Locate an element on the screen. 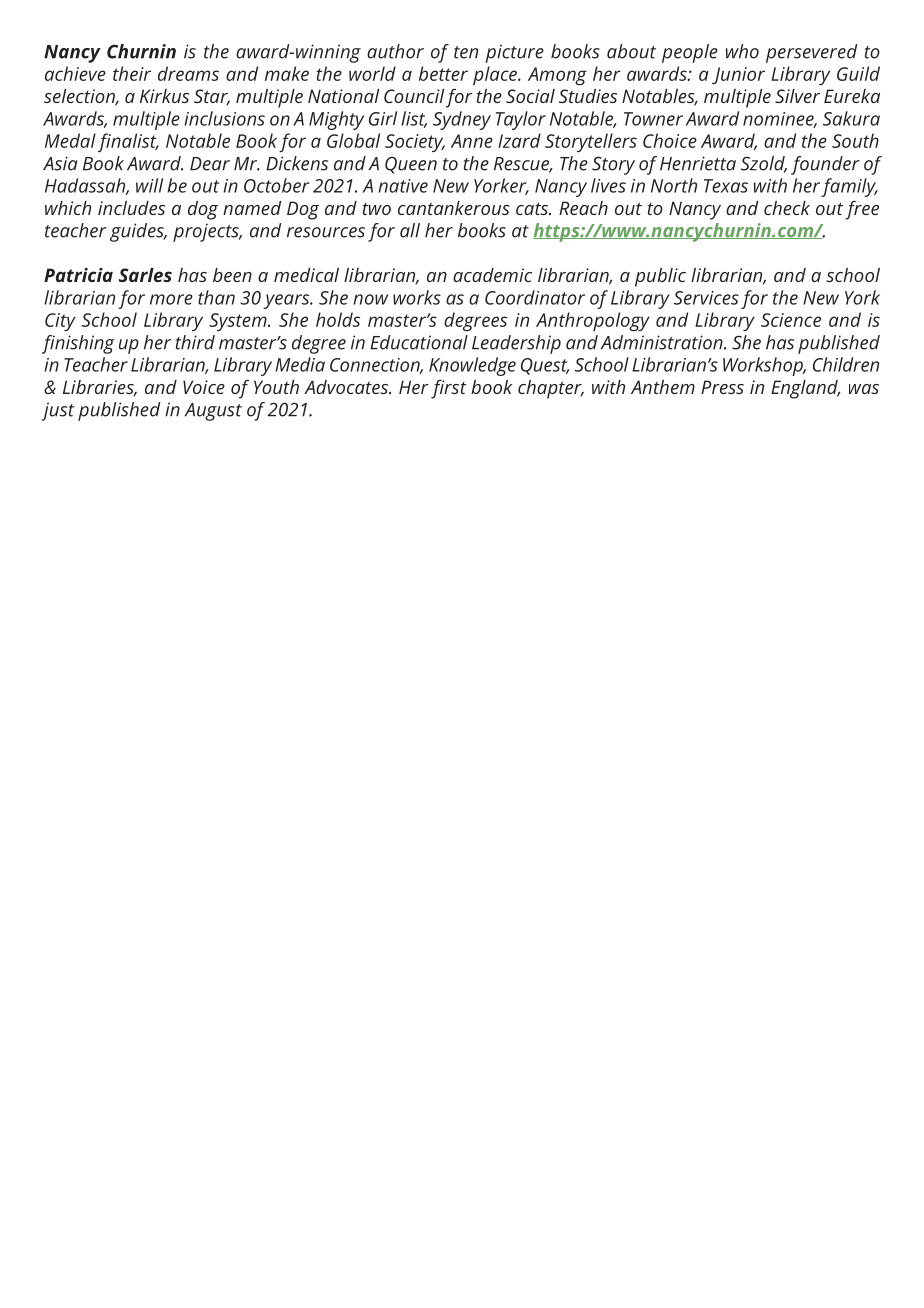 This screenshot has height=1308, width=924. their is located at coordinates (132, 73).
